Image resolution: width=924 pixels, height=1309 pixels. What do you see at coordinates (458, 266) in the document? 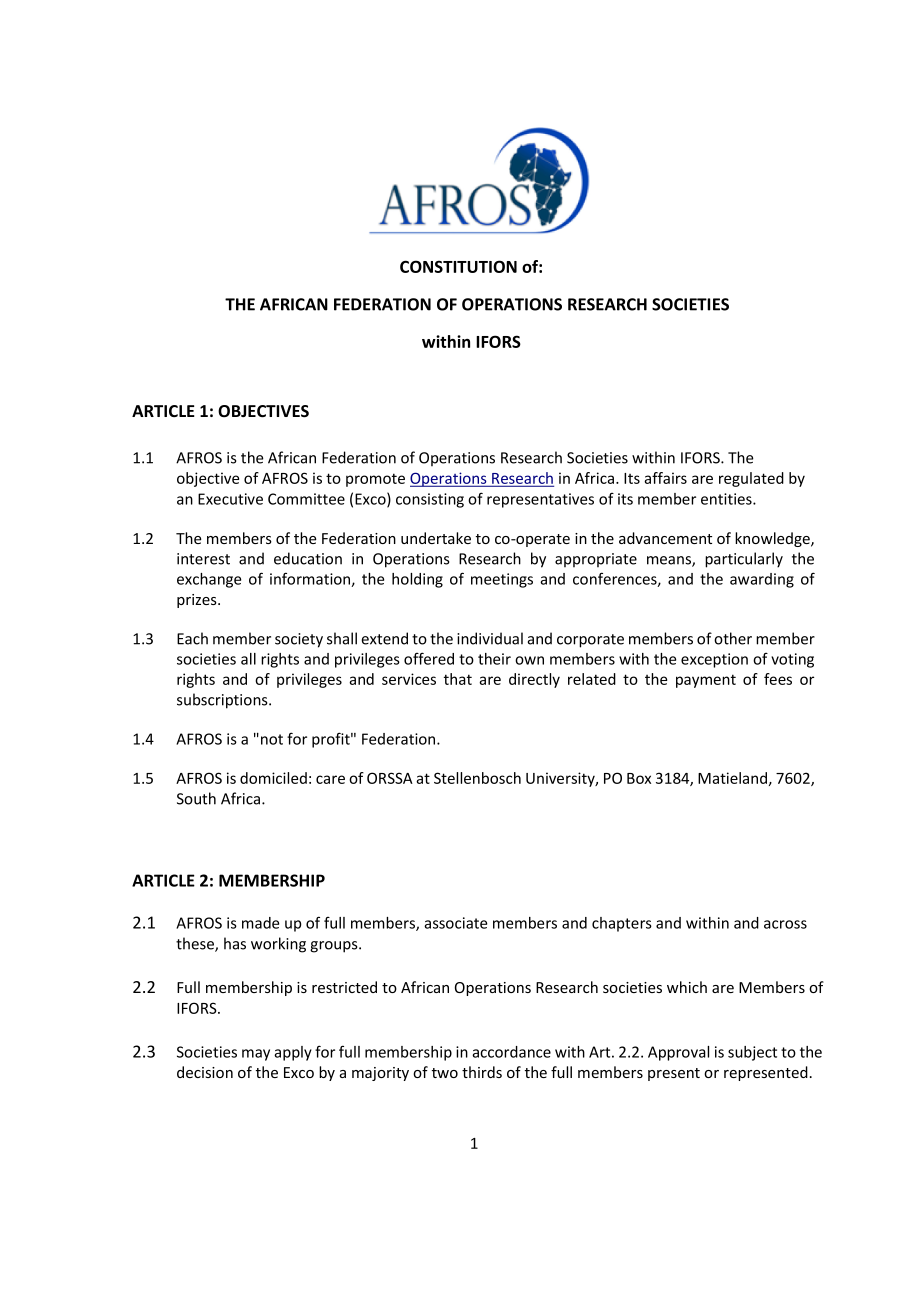
I see `CONSTITUTION` at bounding box center [458, 266].
